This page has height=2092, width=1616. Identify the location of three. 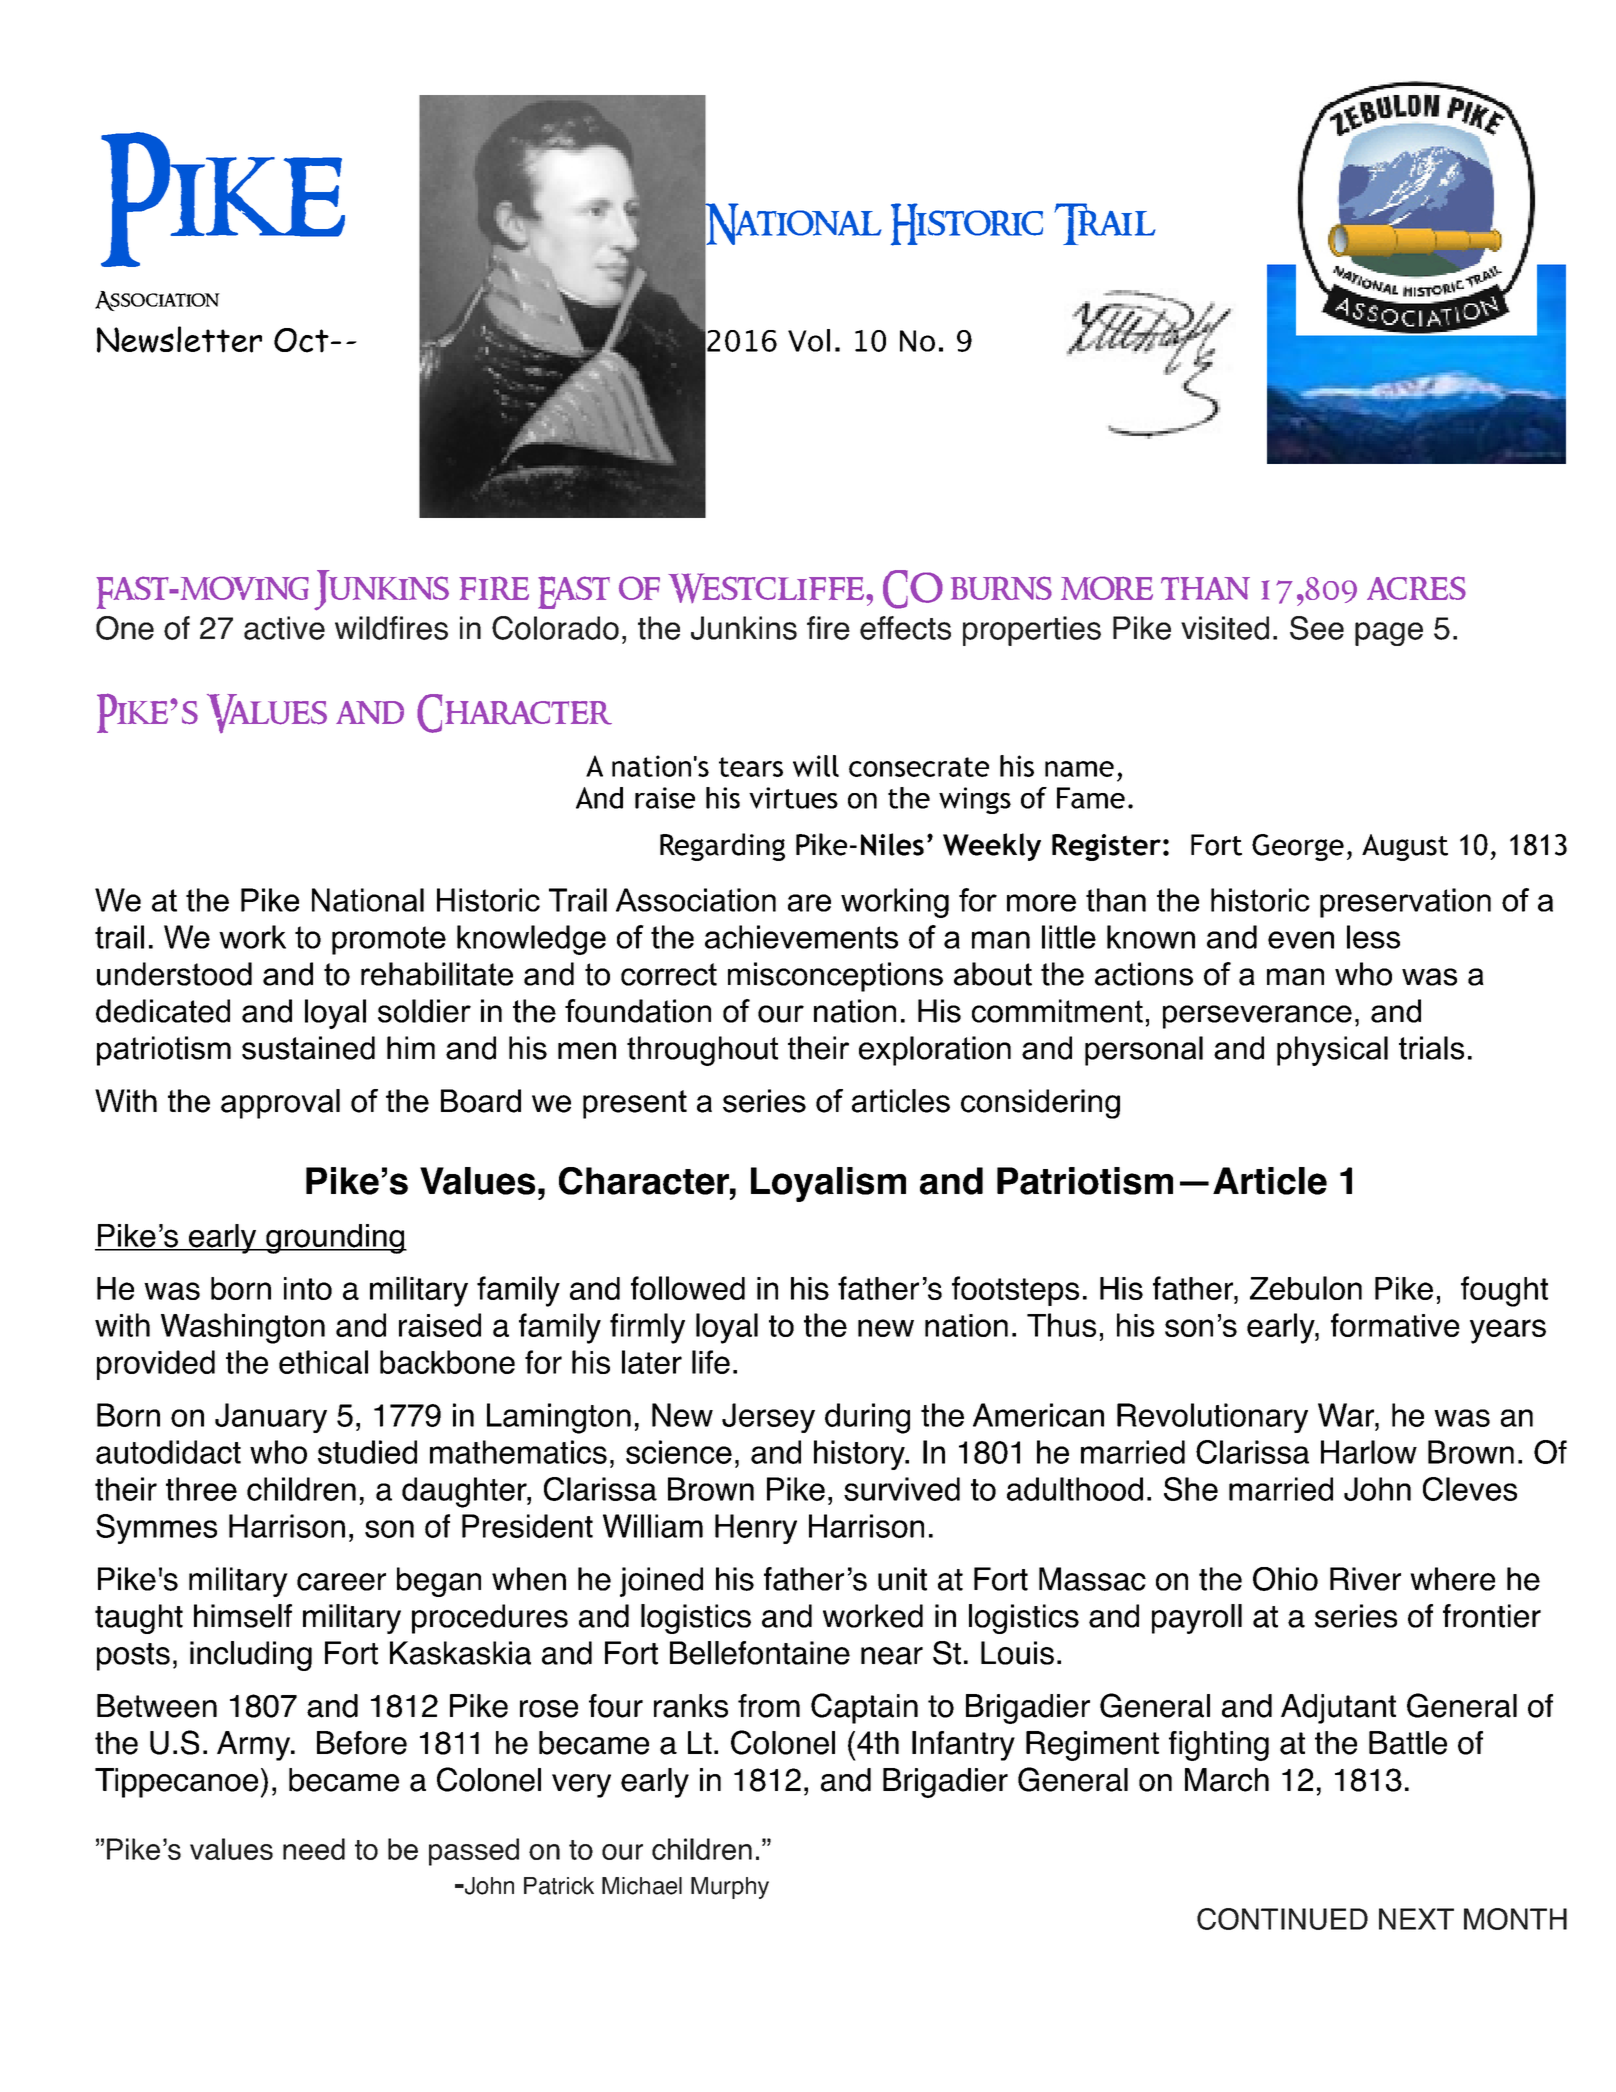
(201, 1489).
